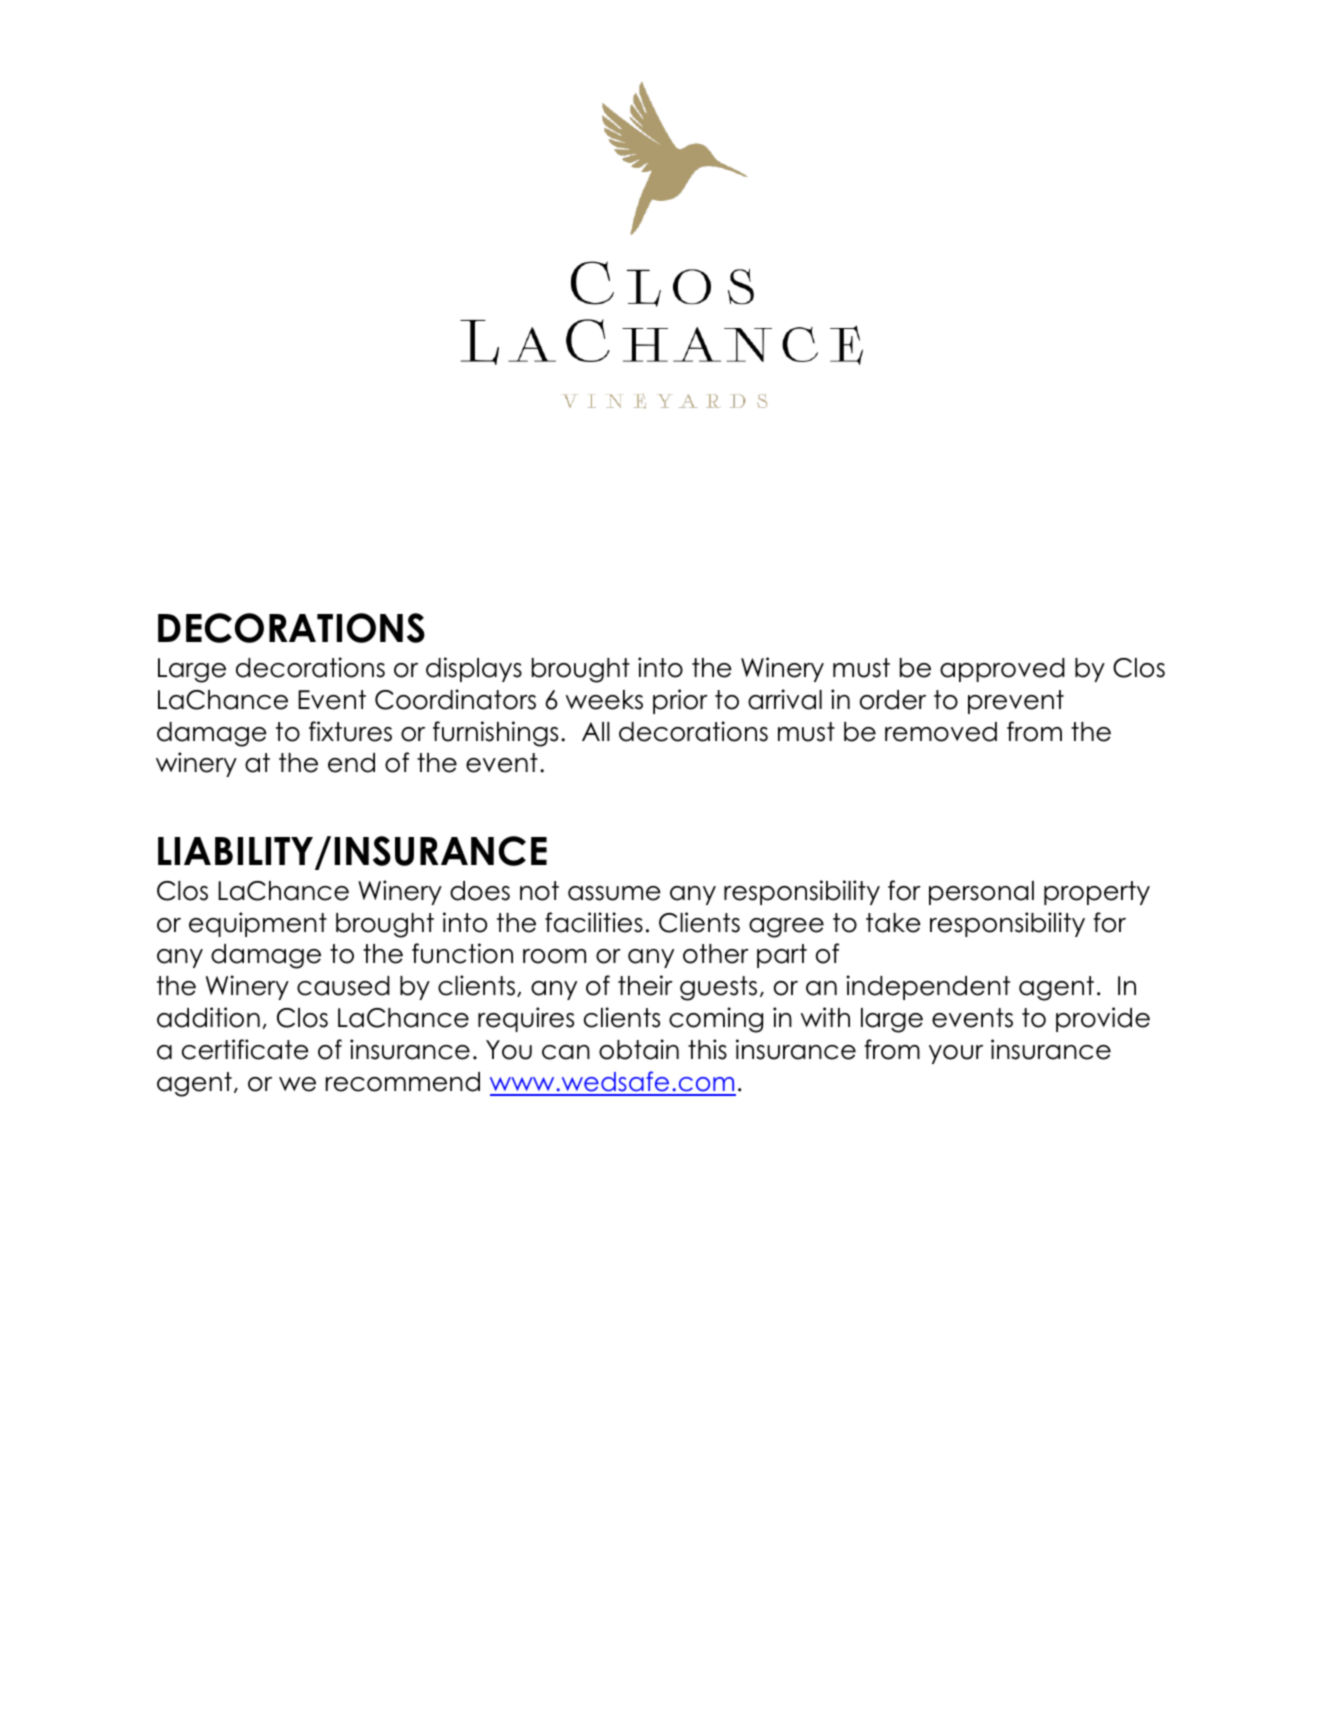 The width and height of the document is (1324, 1714). Describe the element at coordinates (343, 986) in the document. I see `caused` at that location.
